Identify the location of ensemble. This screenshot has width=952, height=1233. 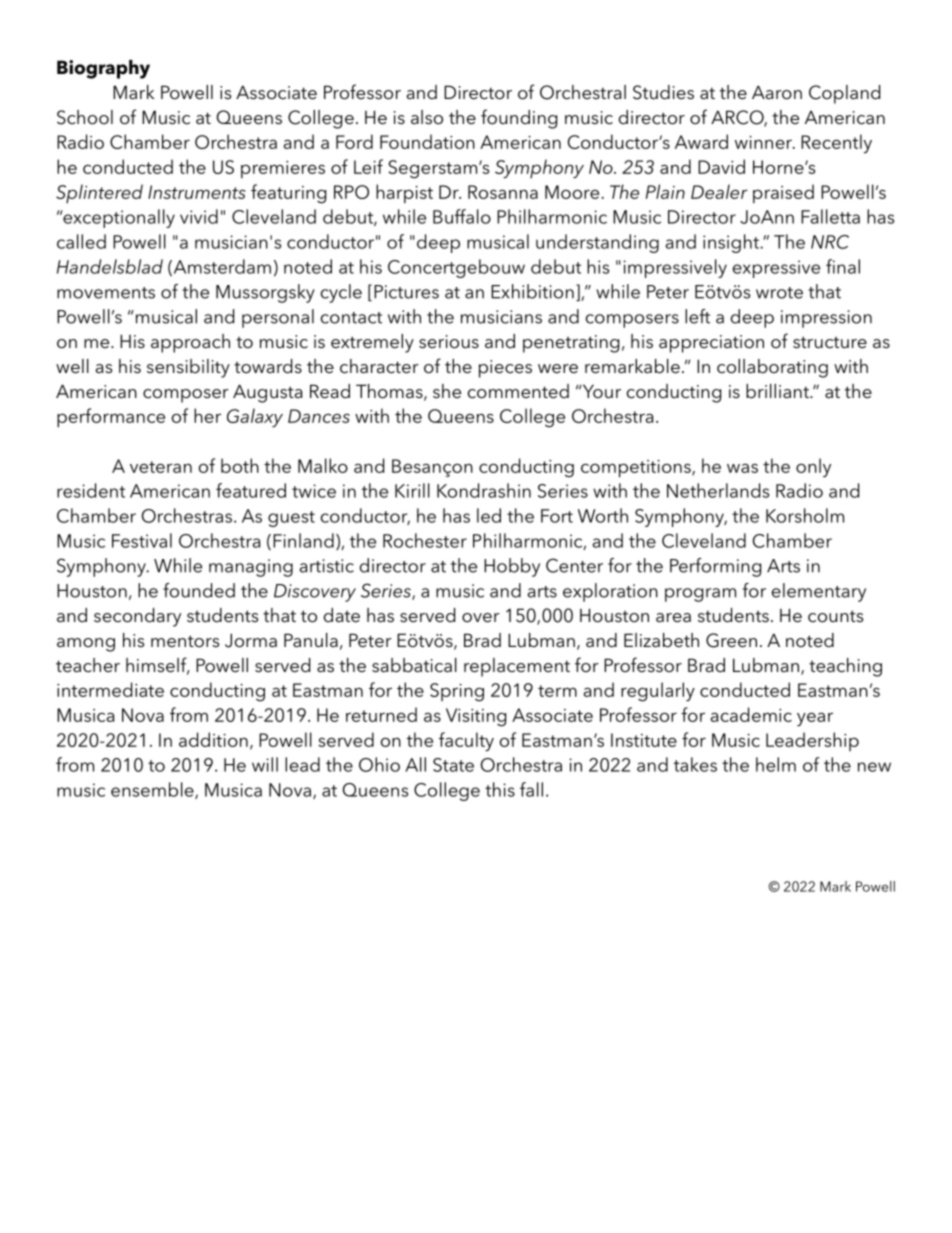
(153, 790).
